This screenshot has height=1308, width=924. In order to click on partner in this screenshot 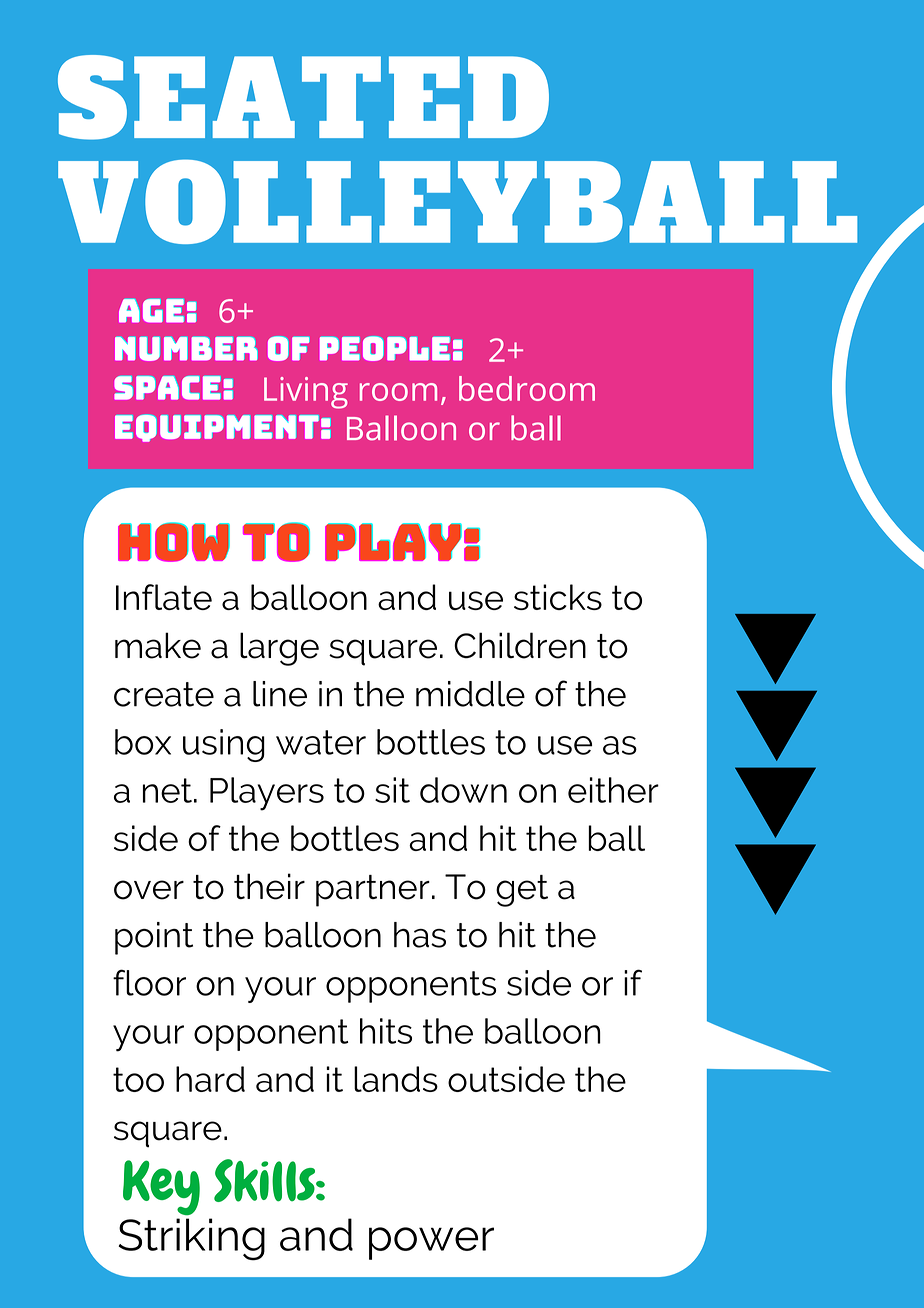, I will do `click(373, 891)`.
